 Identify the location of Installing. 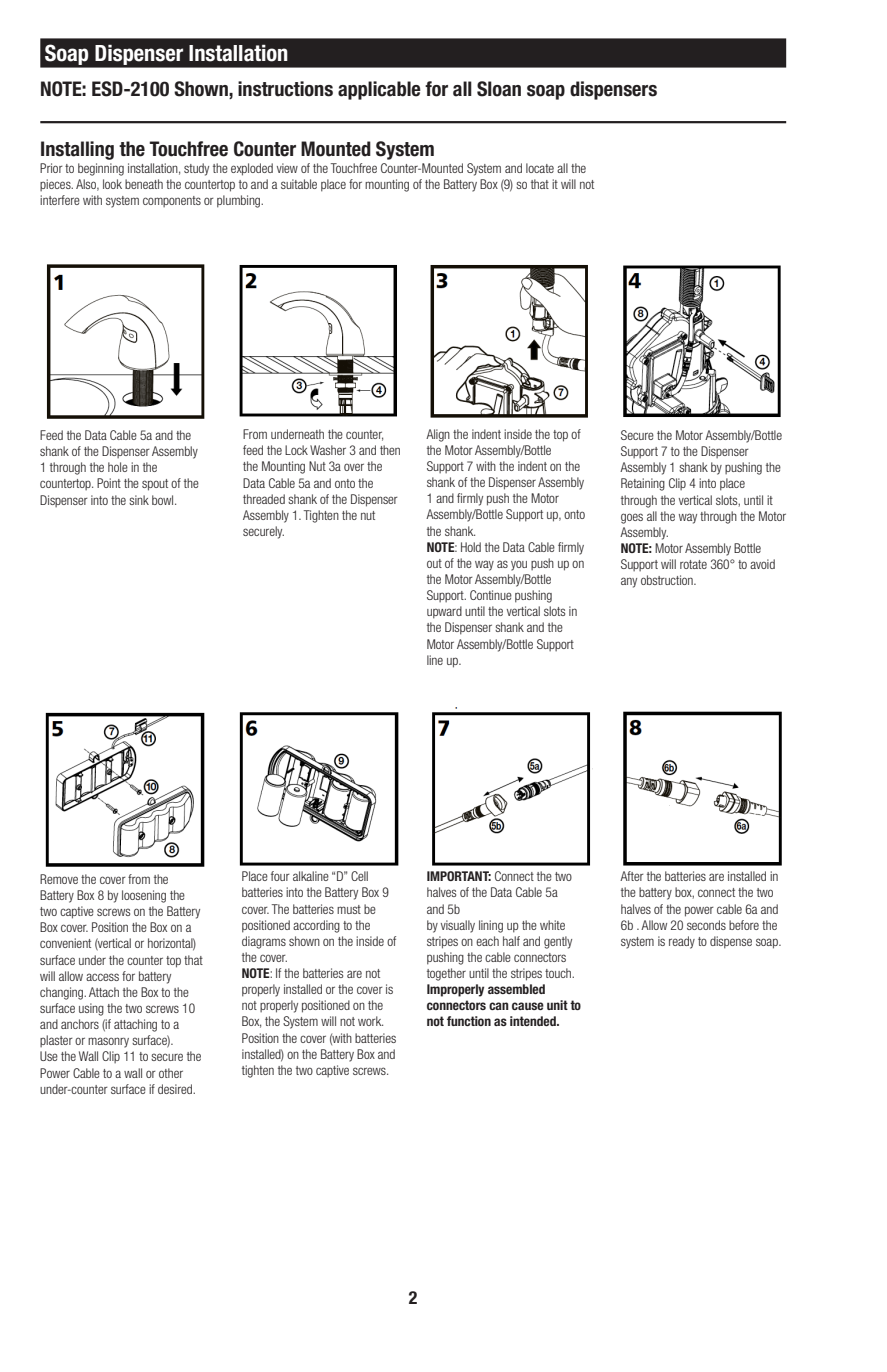
(77, 150).
